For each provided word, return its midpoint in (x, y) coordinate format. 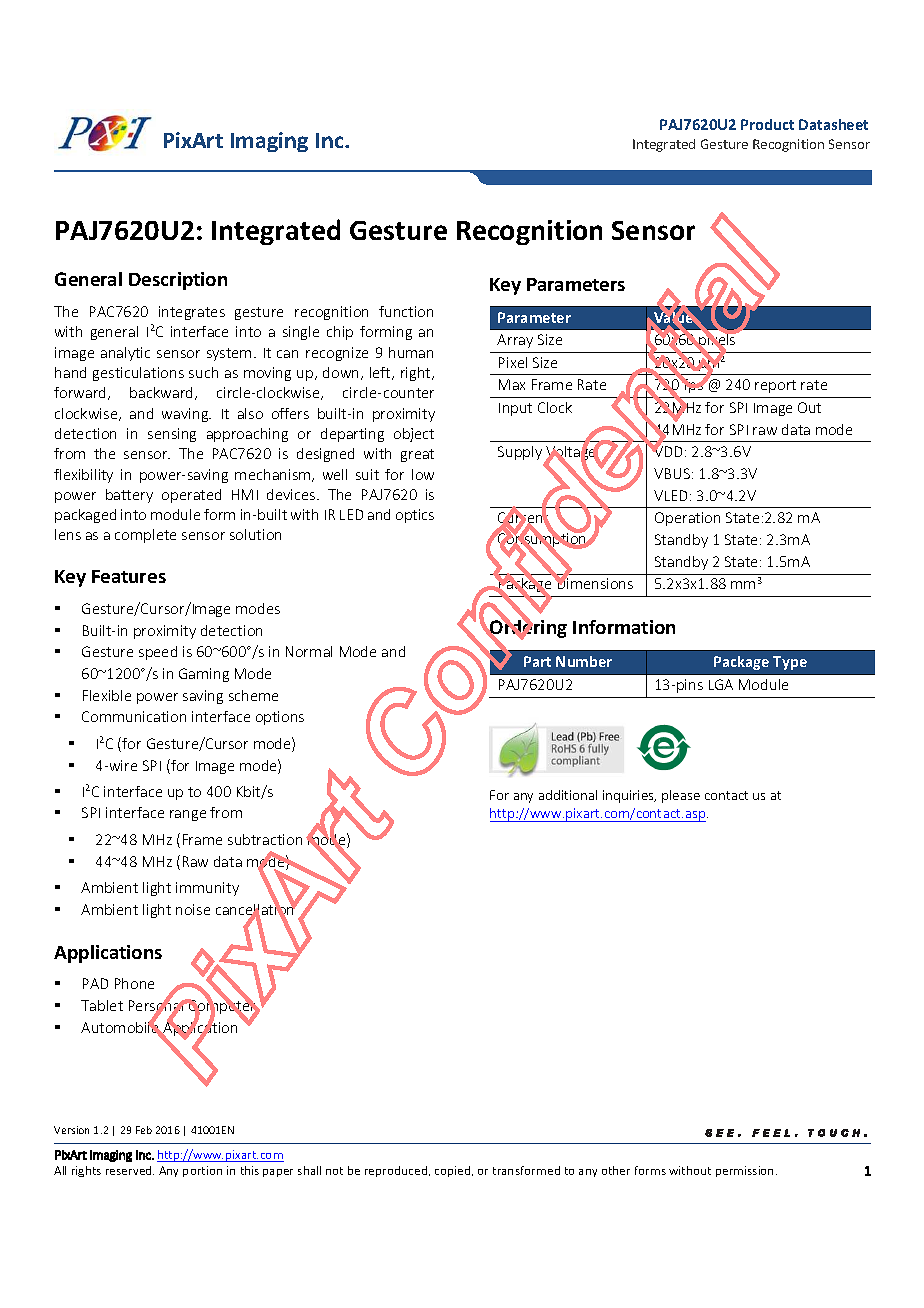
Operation (687, 519)
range (188, 815)
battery (129, 496)
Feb (144, 1130)
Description (178, 281)
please (681, 796)
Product (767, 124)
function (406, 311)
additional (568, 795)
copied (454, 1171)
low (423, 474)
